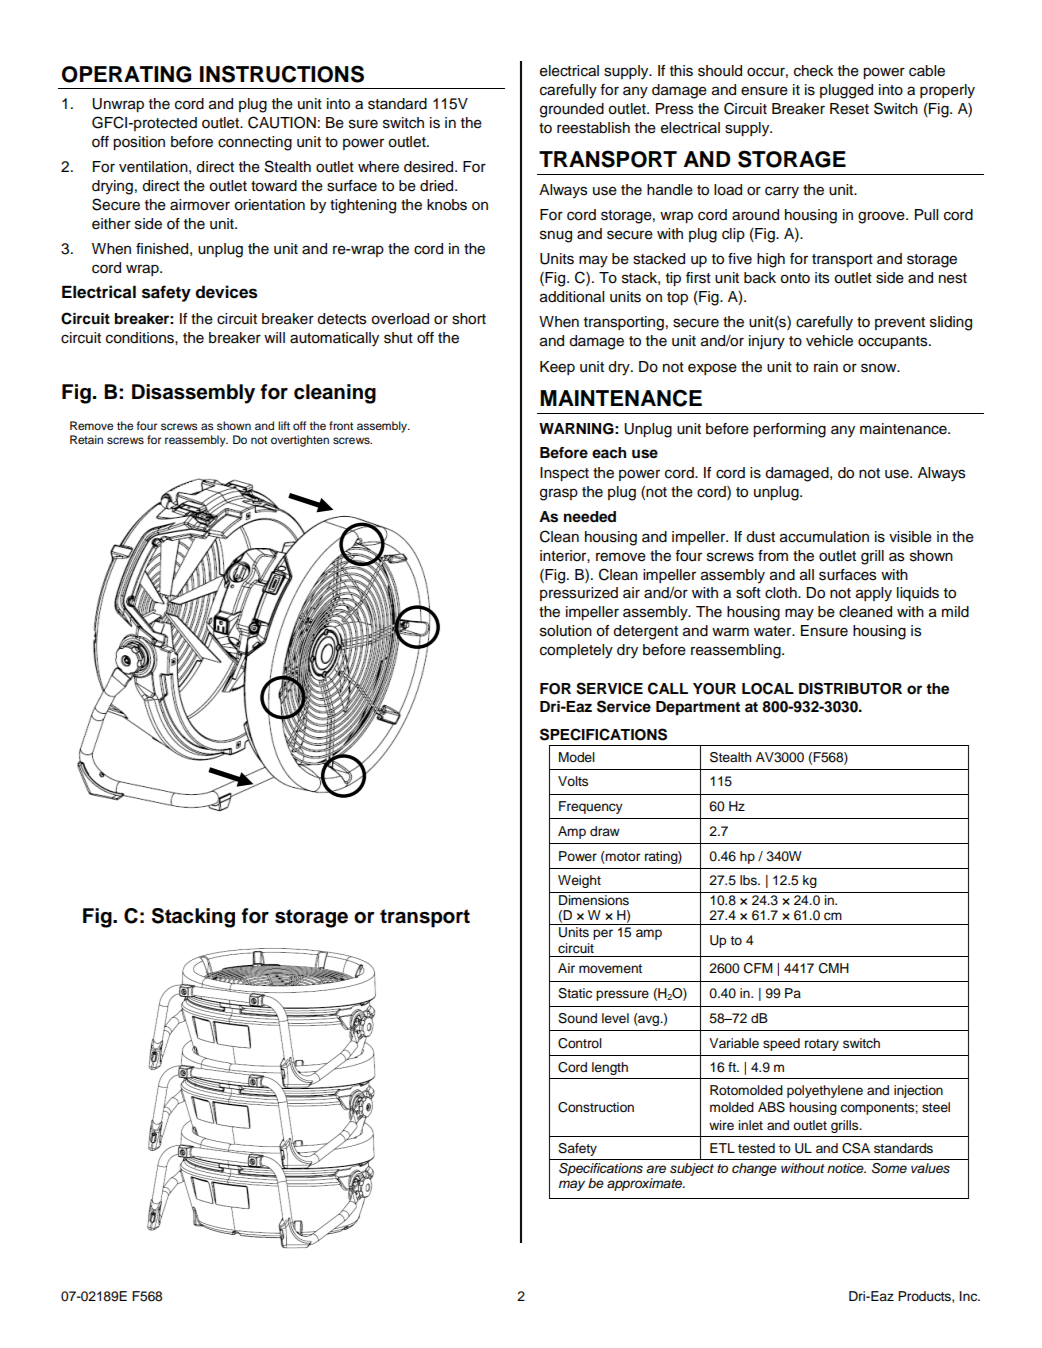  Describe the element at coordinates (594, 900) in the screenshot. I see `Dimensions` at that location.
